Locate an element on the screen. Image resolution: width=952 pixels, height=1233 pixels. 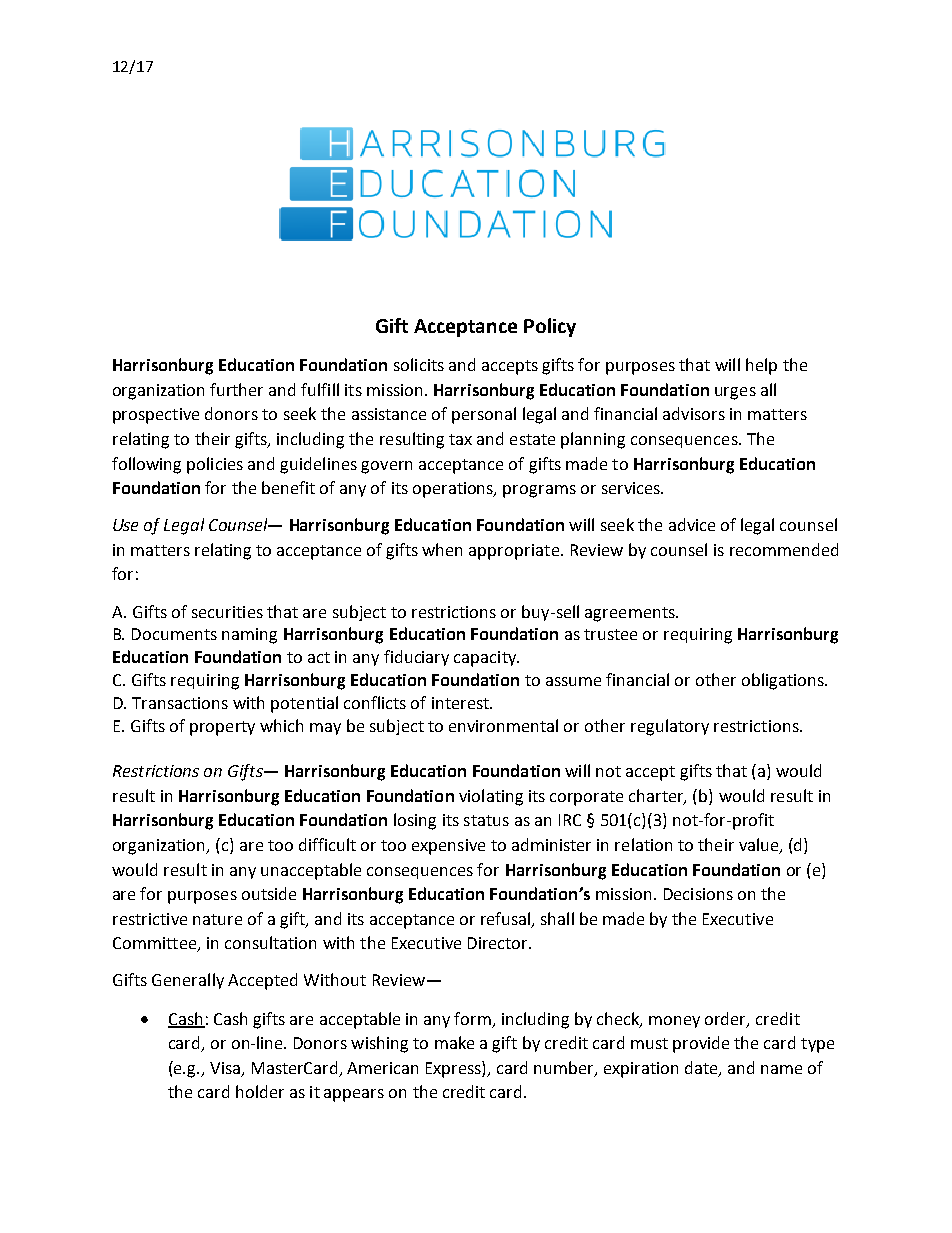
solicits is located at coordinates (419, 364).
